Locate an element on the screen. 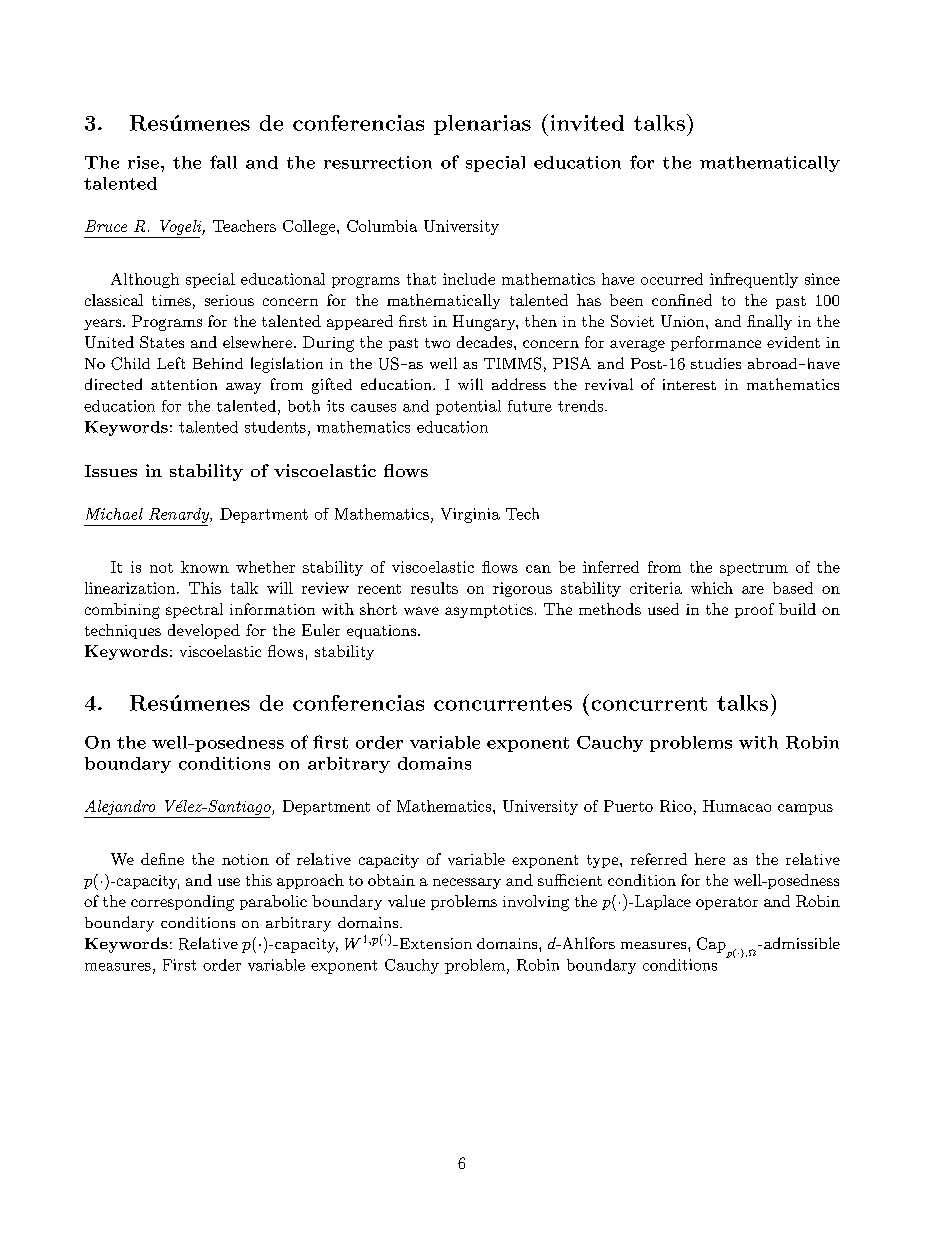 The image size is (952, 1233). resurrection is located at coordinates (378, 162).
